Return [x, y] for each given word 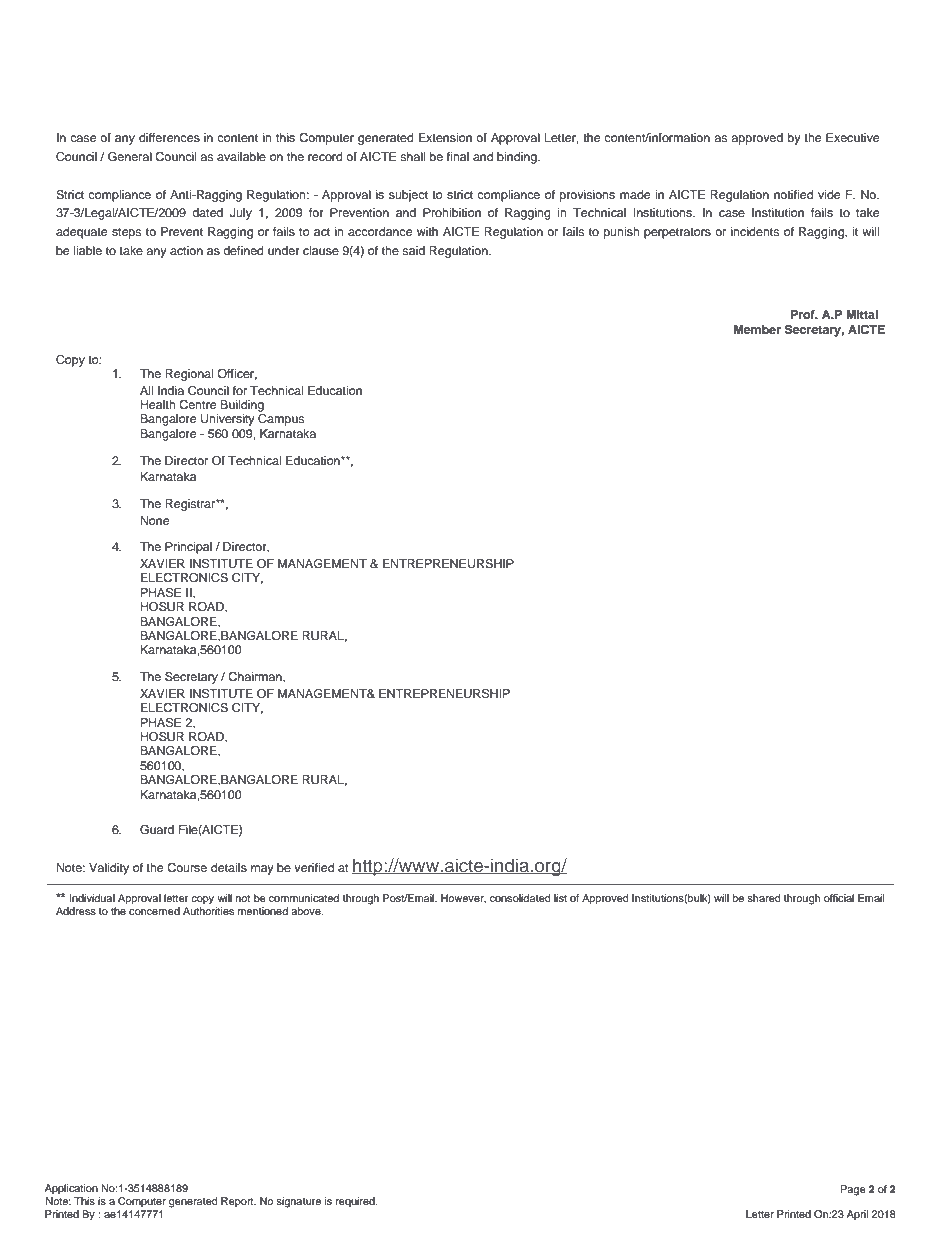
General [130, 157]
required [356, 1202]
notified [793, 194]
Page [853, 1190]
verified [314, 867]
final [458, 156]
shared [764, 898]
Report [238, 1202]
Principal [188, 548]
